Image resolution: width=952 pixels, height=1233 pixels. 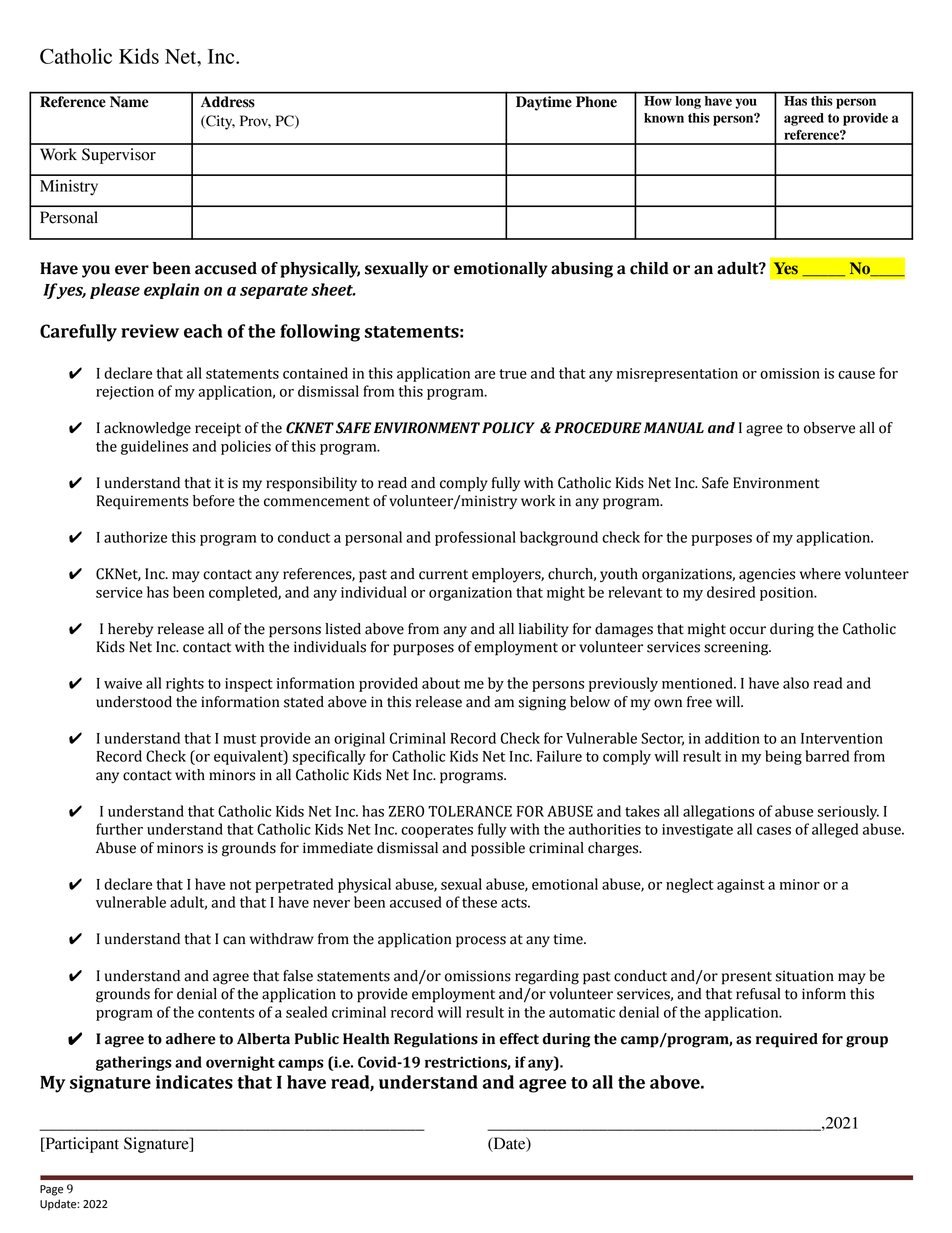 I want to click on known, so click(x=664, y=118).
